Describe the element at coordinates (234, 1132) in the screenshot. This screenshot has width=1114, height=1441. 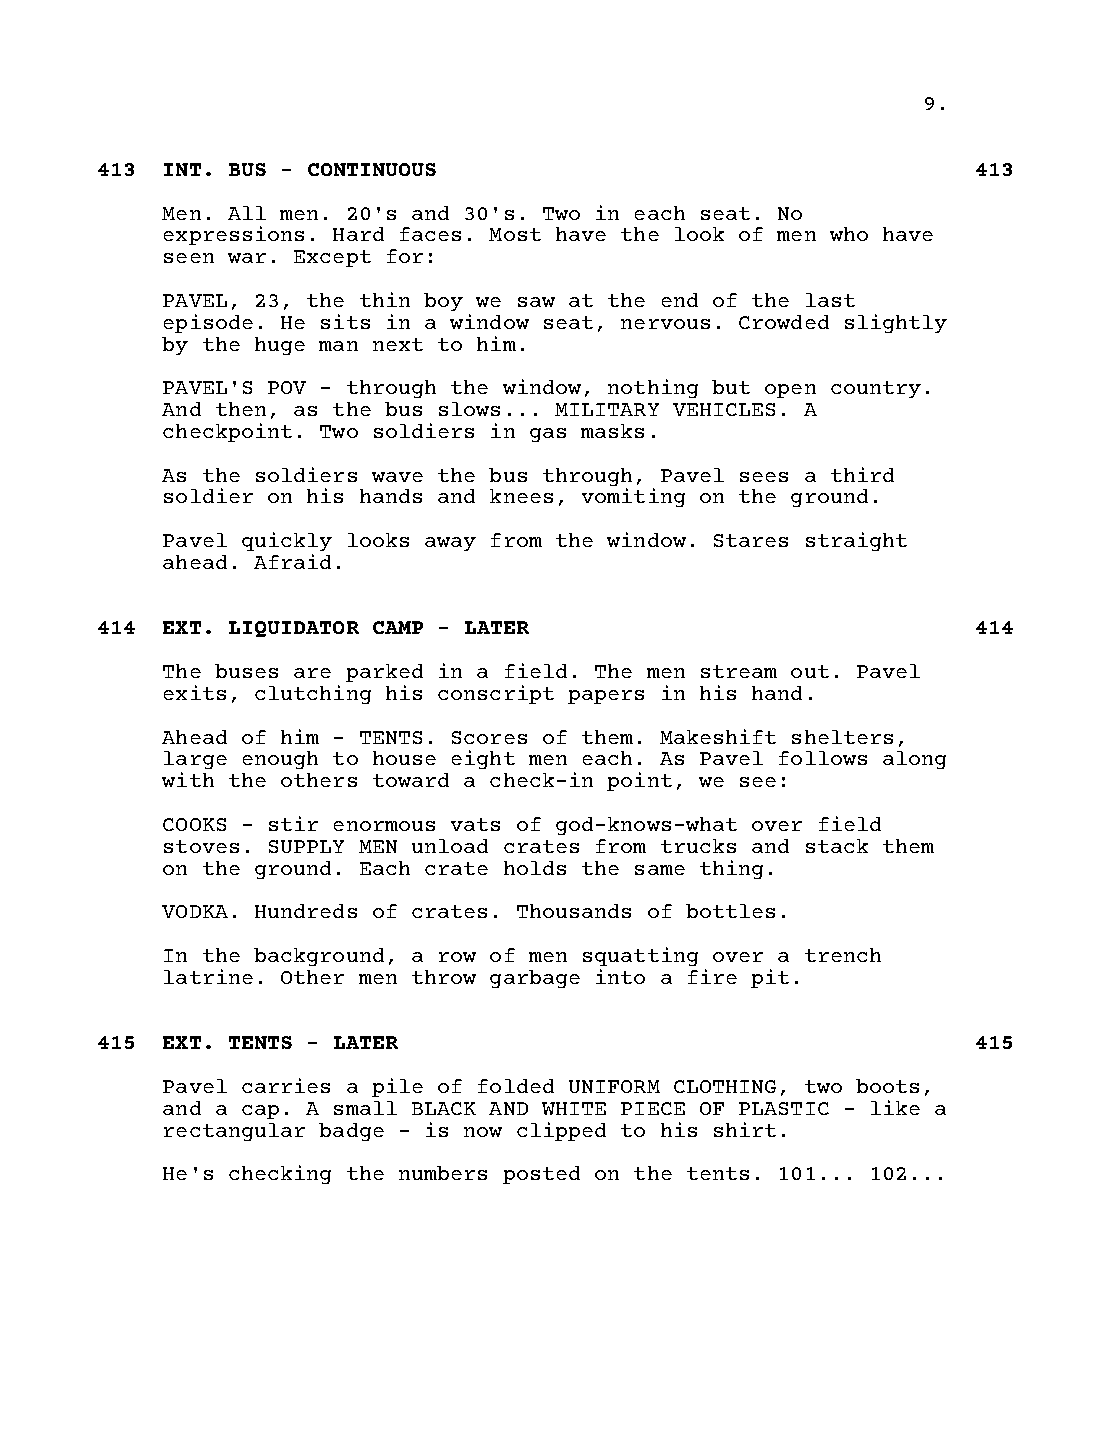
I see `rectangular` at that location.
